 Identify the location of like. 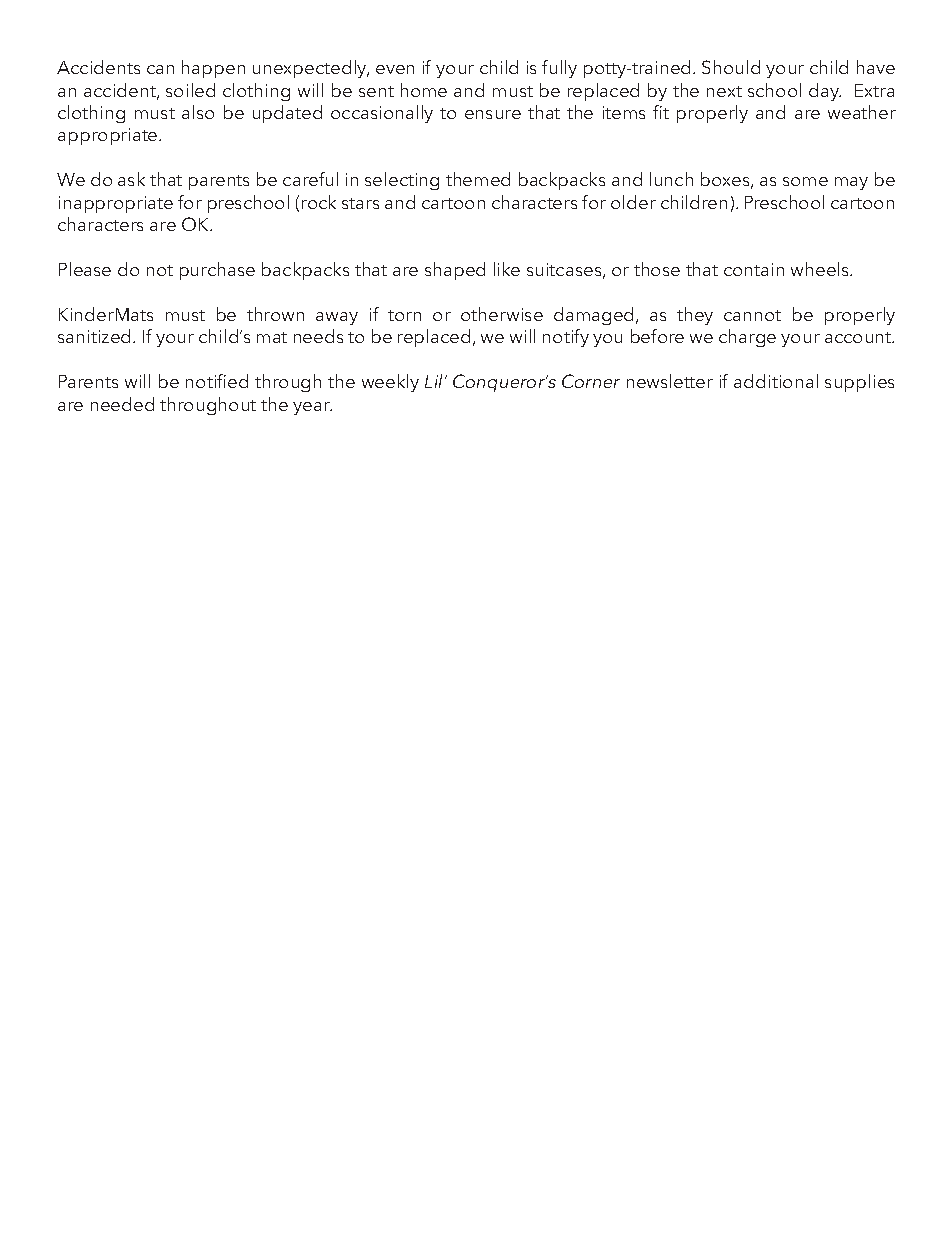
(507, 269).
